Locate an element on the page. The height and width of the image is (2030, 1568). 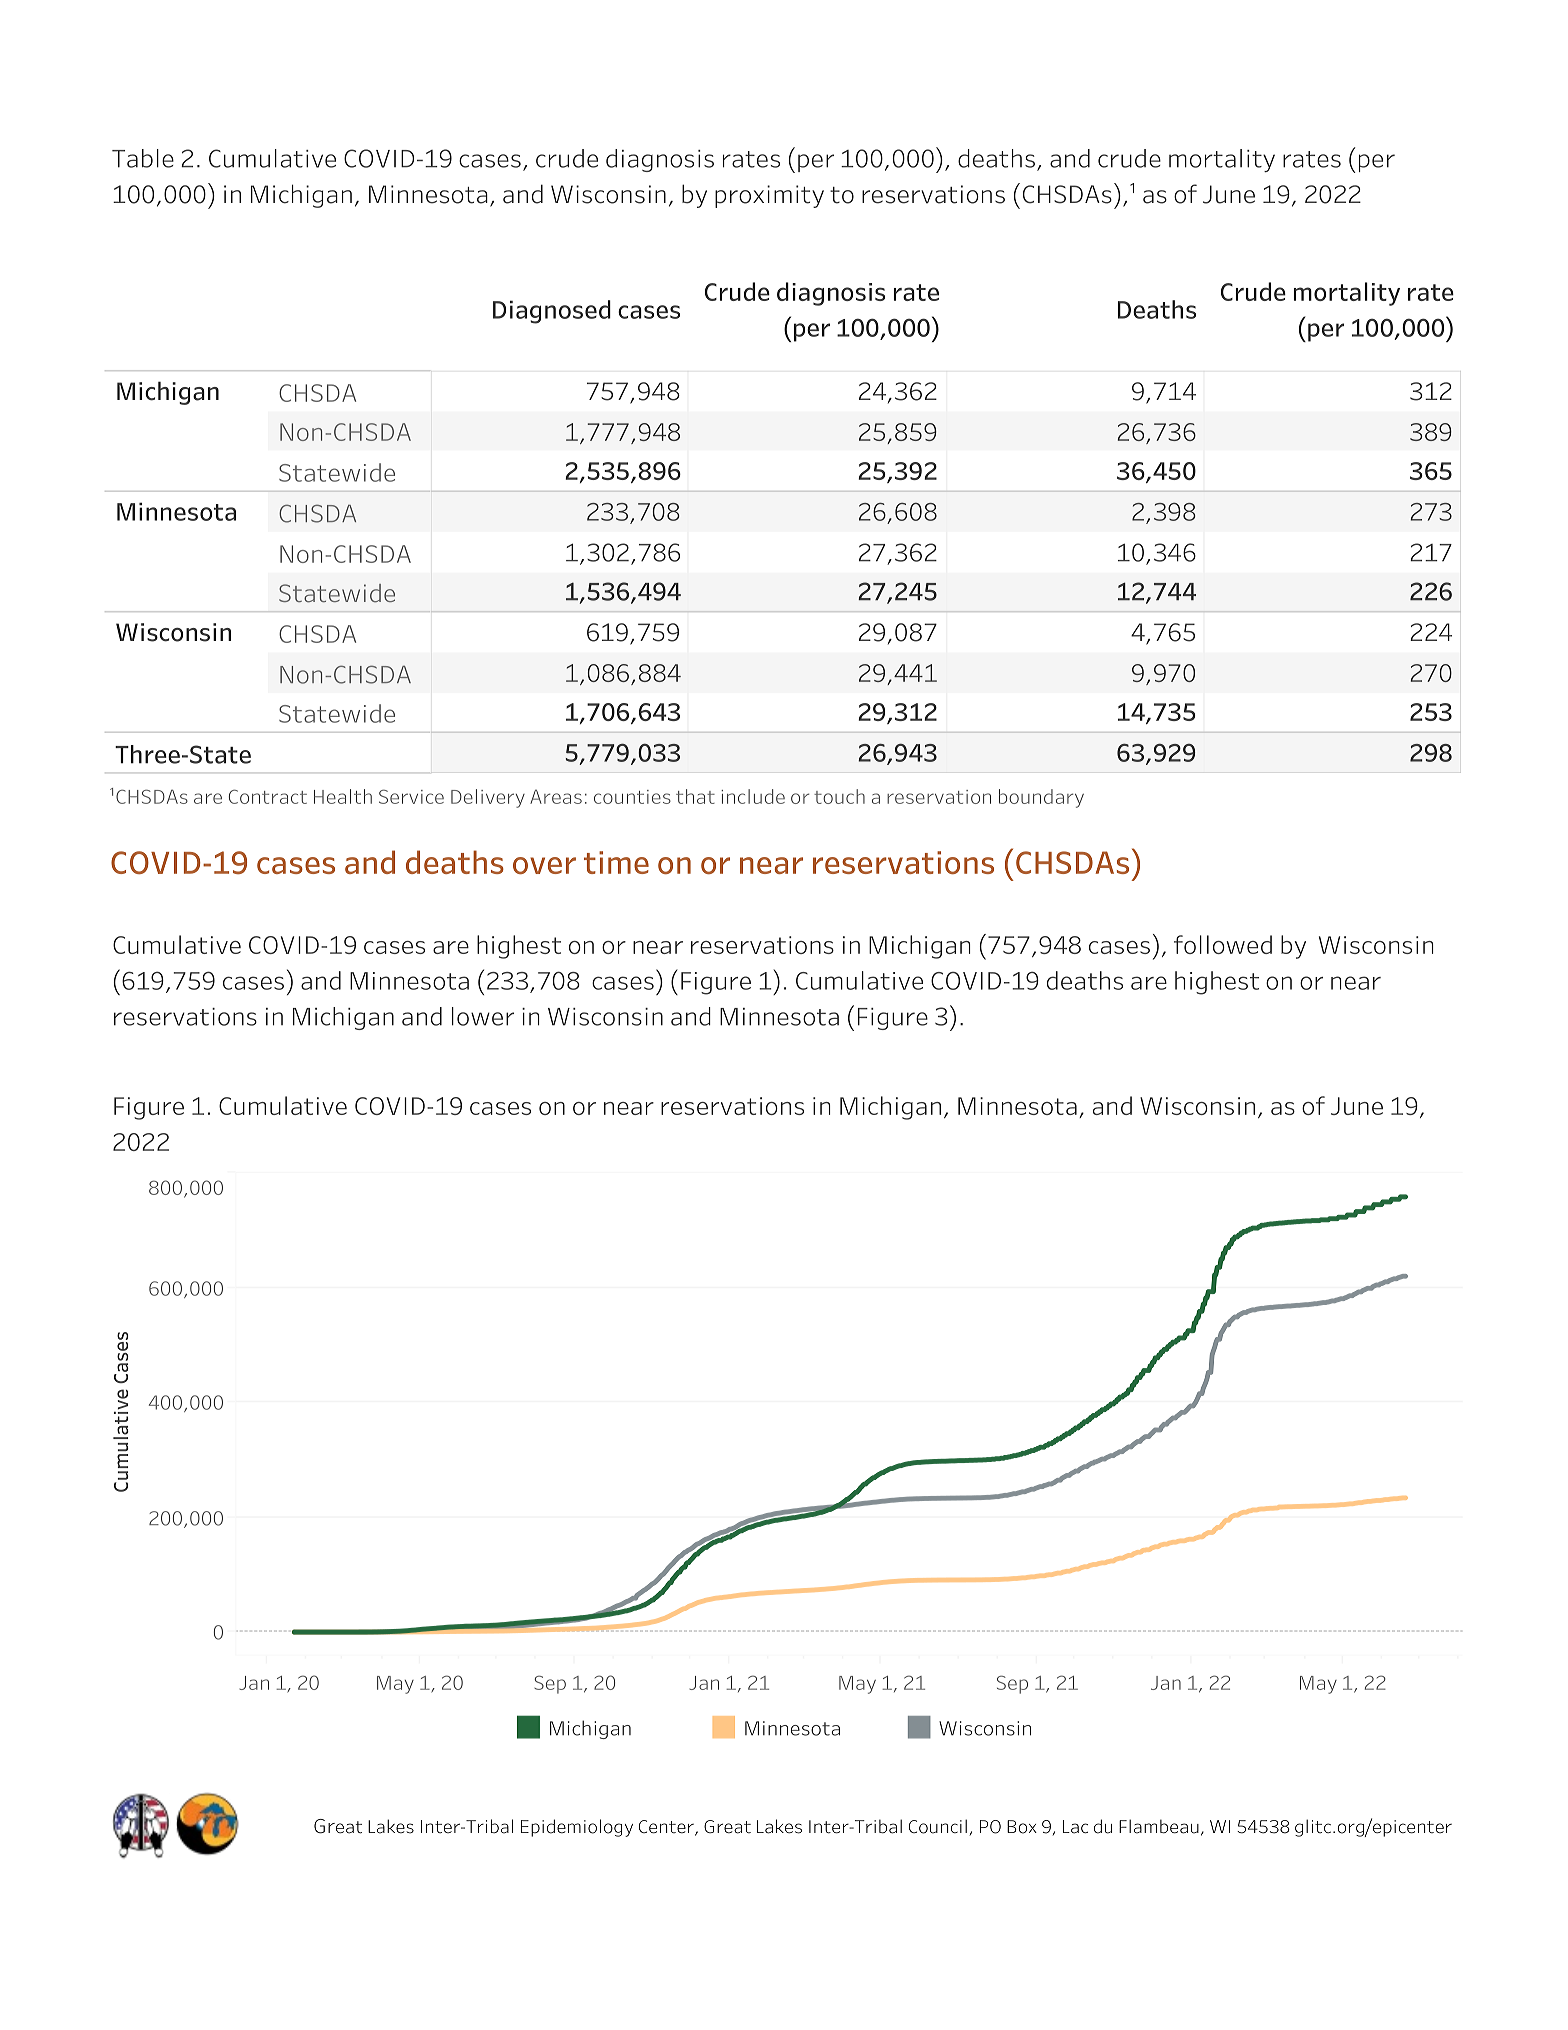
followed is located at coordinates (1223, 944).
